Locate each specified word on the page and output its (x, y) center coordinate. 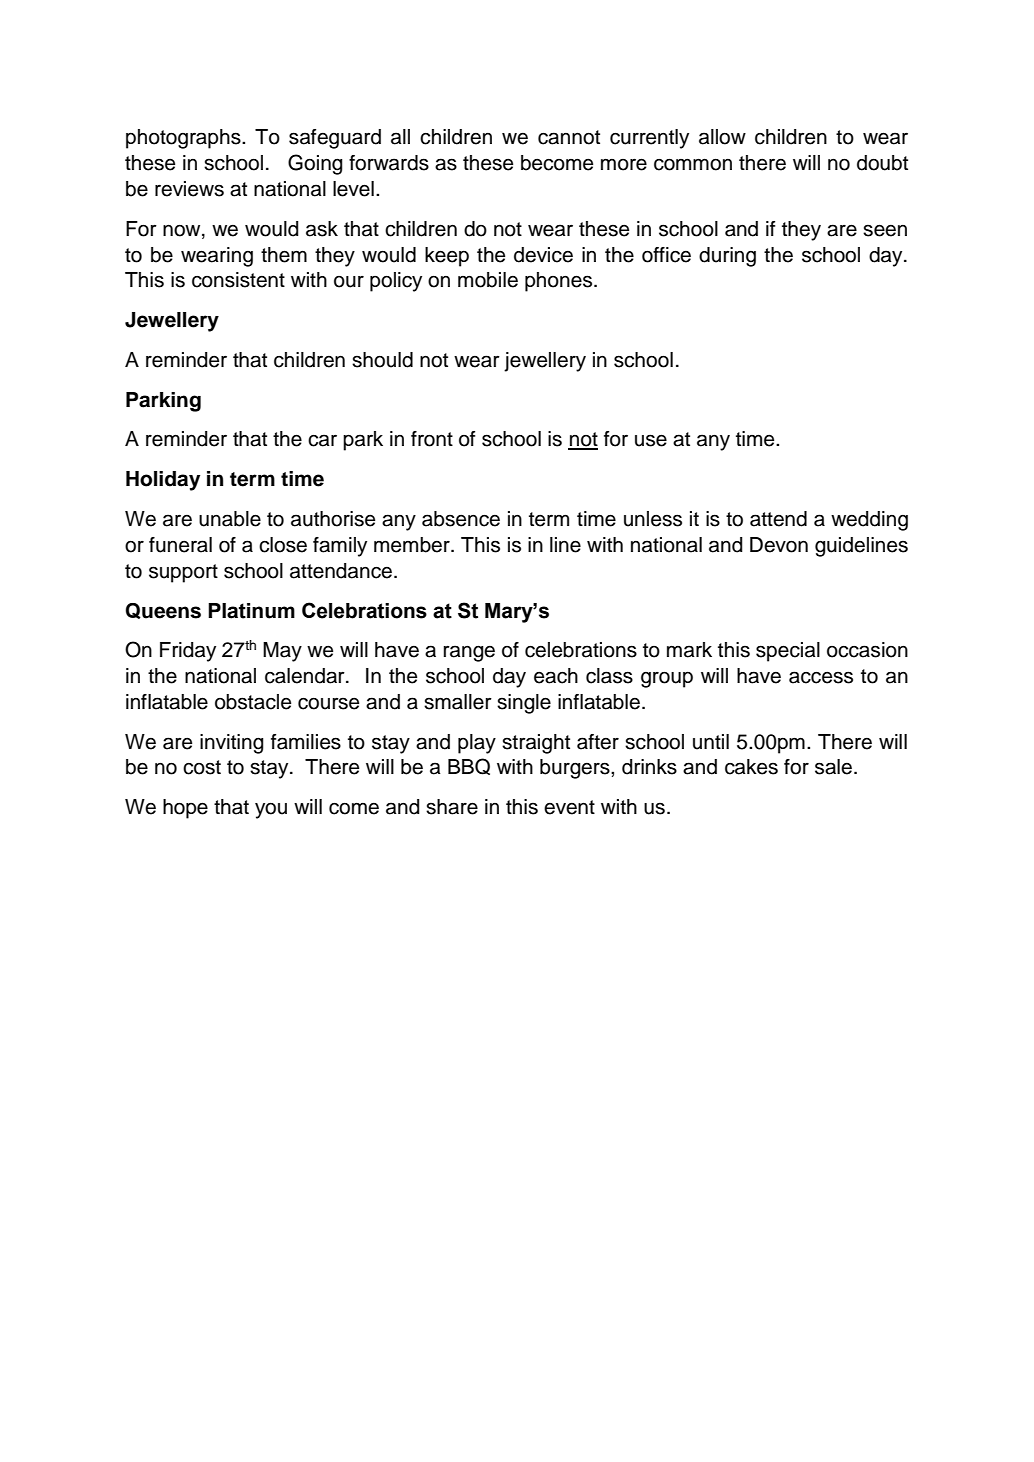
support (183, 573)
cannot (569, 137)
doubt (882, 163)
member (413, 545)
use (651, 440)
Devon (779, 545)
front (432, 439)
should (382, 360)
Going (315, 164)
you (271, 810)
